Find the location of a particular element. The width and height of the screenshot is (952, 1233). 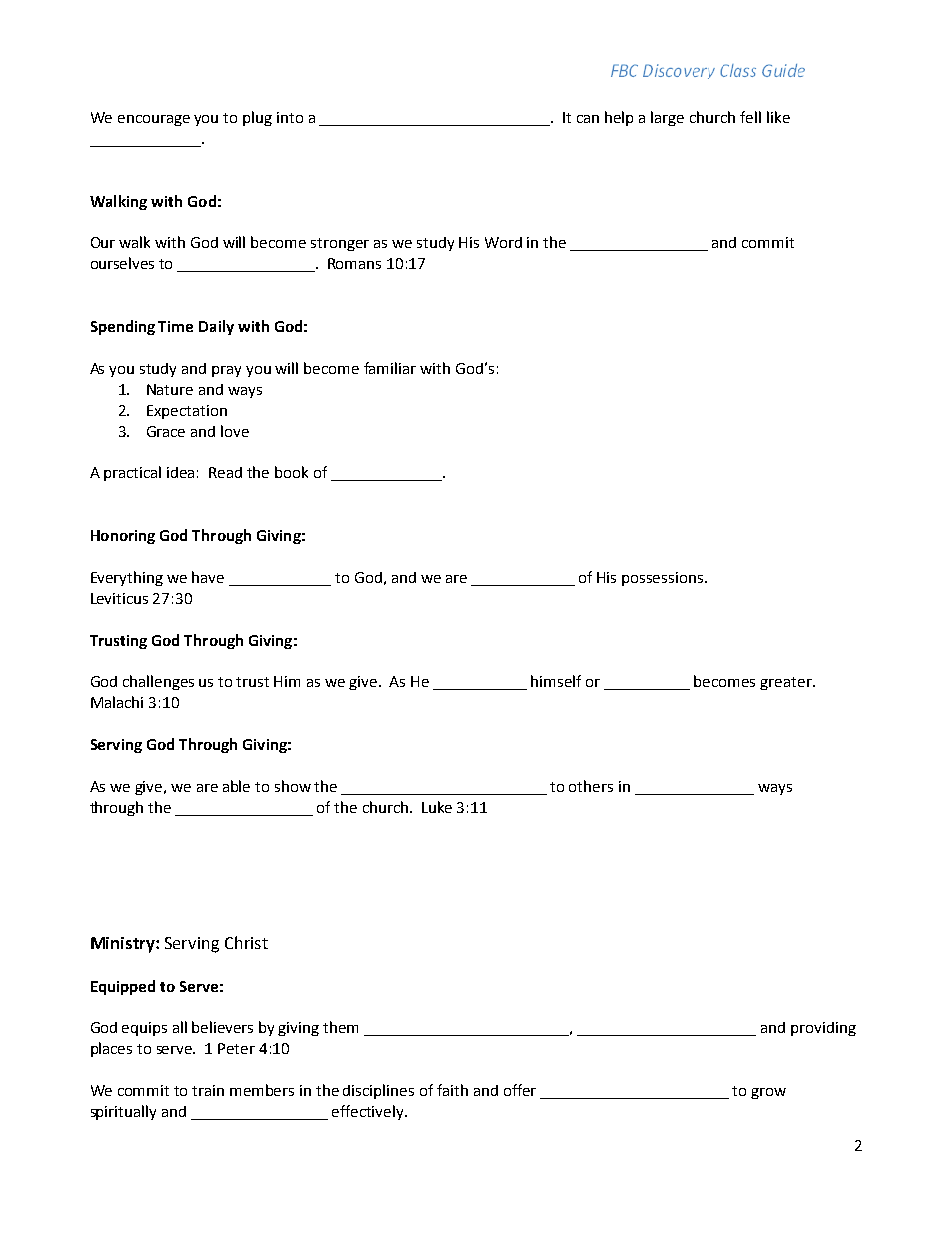

familiar is located at coordinates (390, 368).
